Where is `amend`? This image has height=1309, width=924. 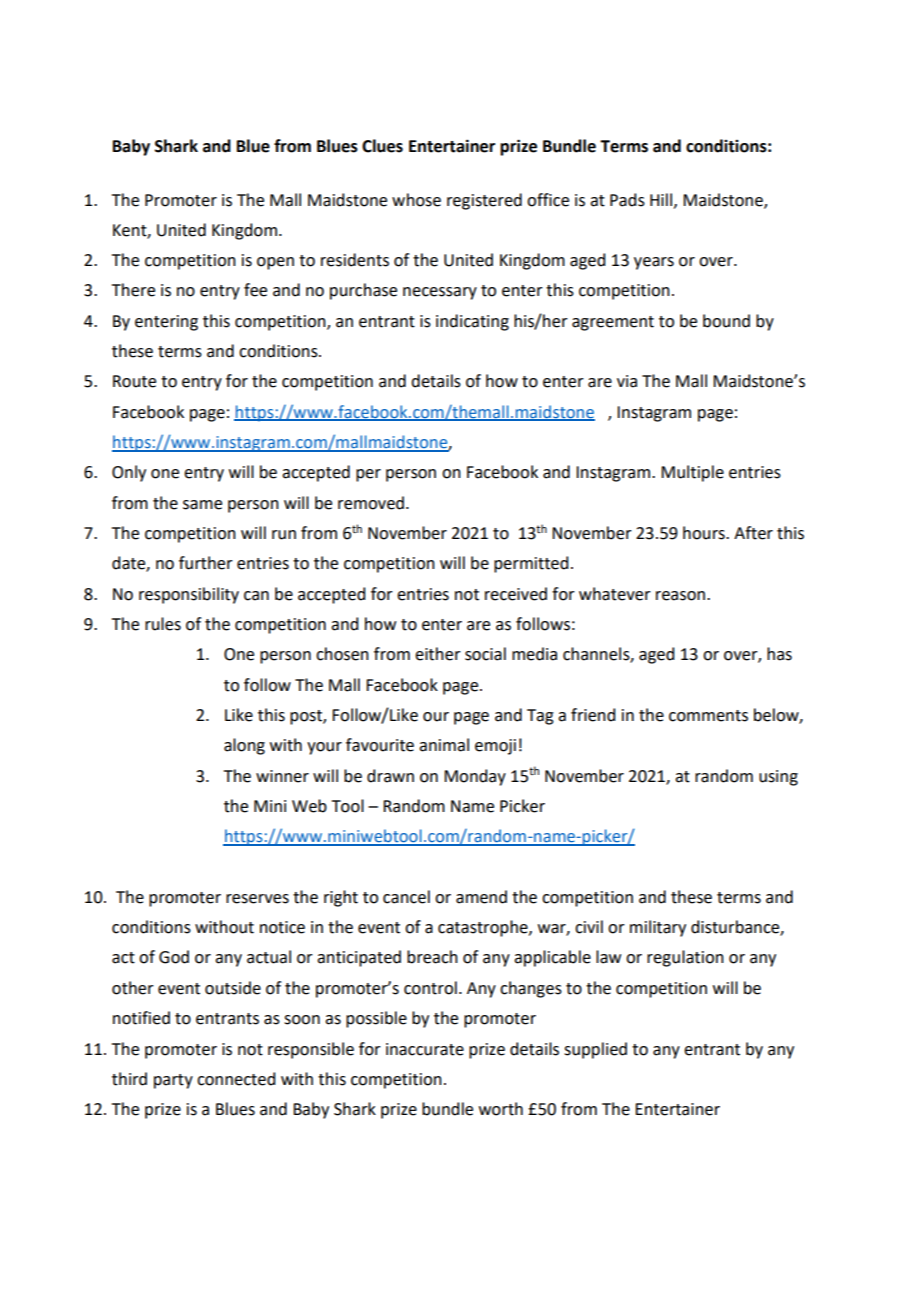 amend is located at coordinates (481, 897).
